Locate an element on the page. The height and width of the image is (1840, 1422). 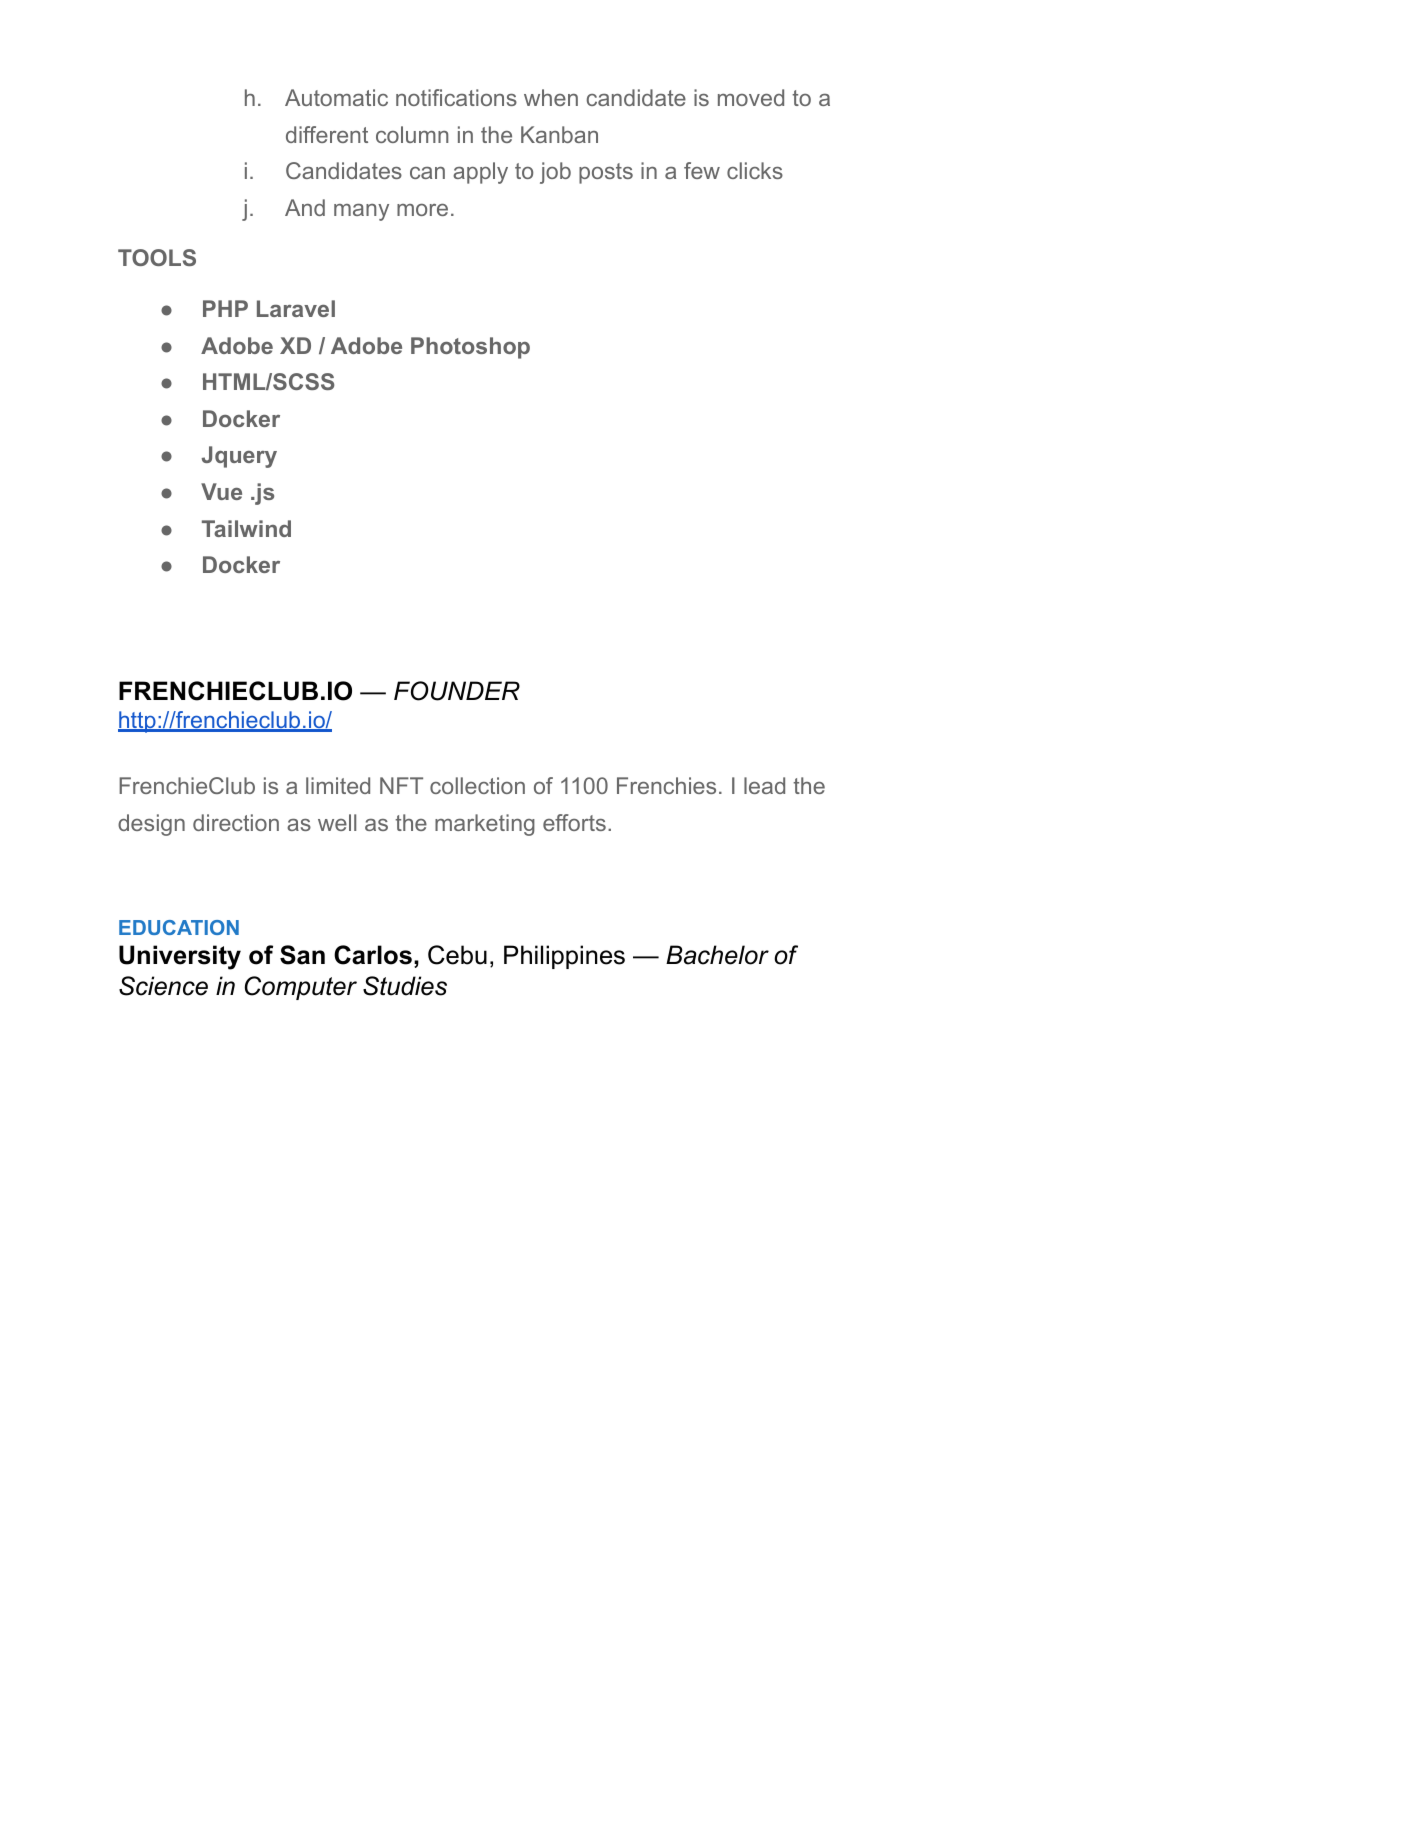
Tailwind is located at coordinates (246, 528).
